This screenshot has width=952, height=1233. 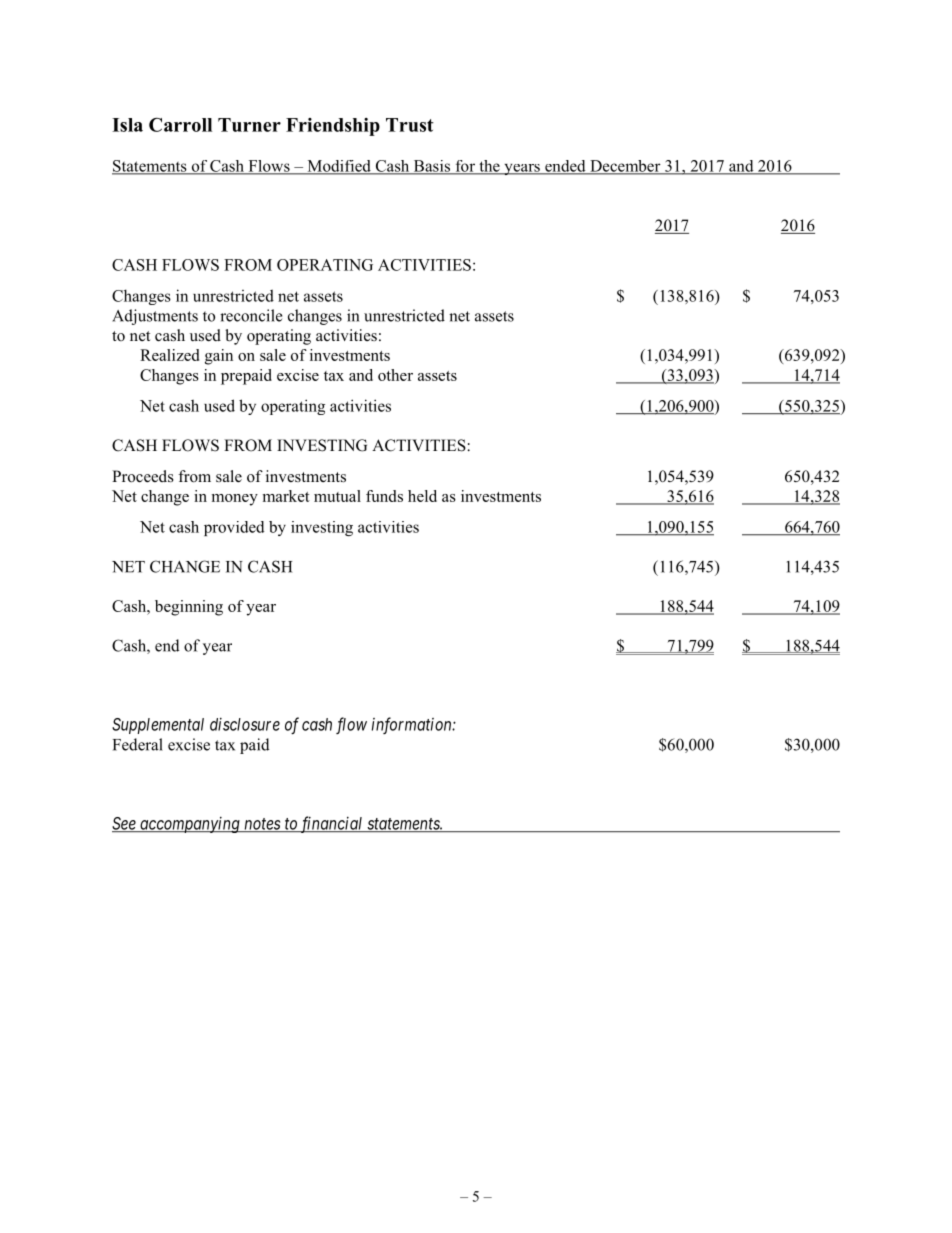 What do you see at coordinates (262, 825) in the screenshot?
I see `notes` at bounding box center [262, 825].
